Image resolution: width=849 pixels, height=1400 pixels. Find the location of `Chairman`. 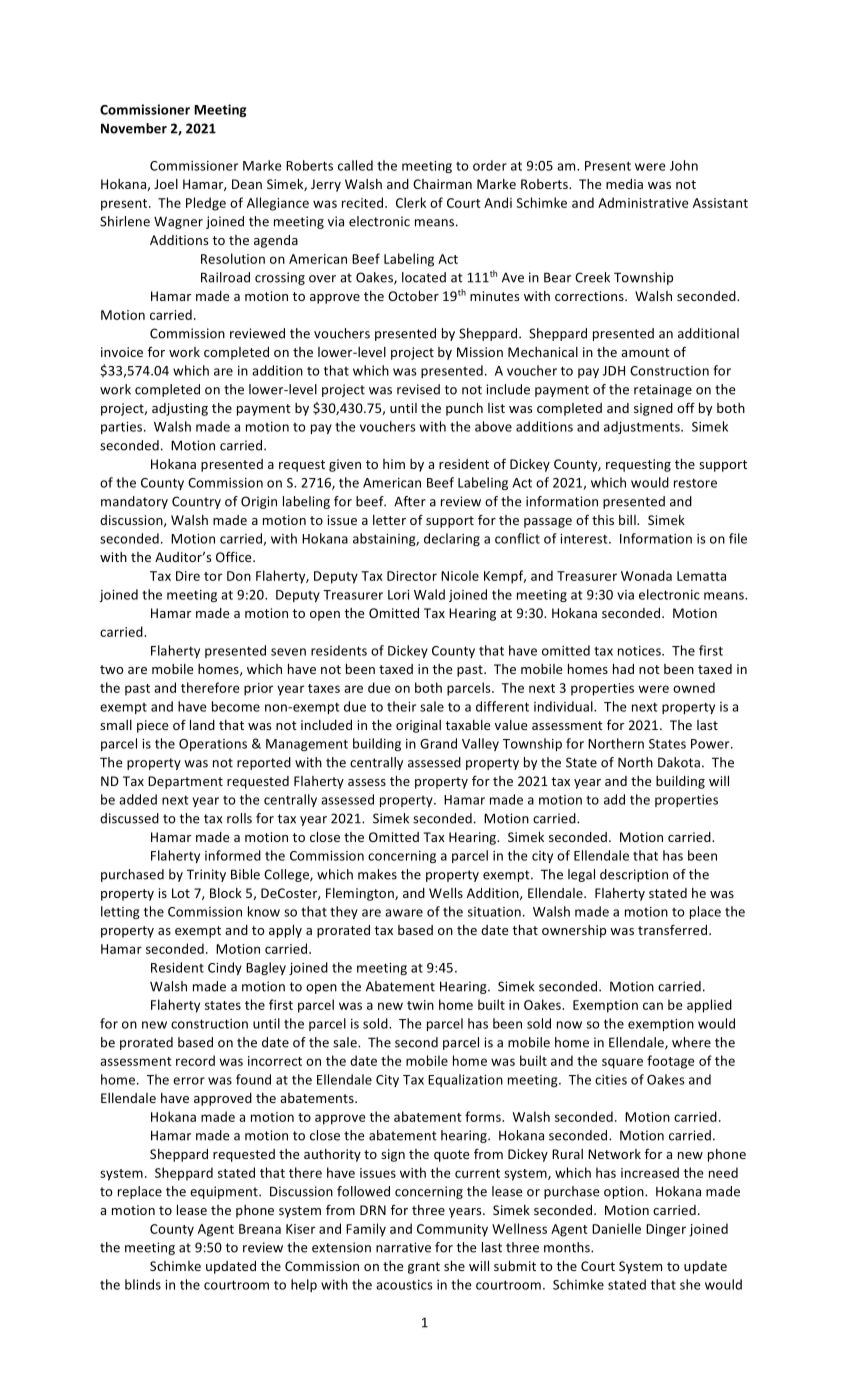

Chairman is located at coordinates (442, 184).
